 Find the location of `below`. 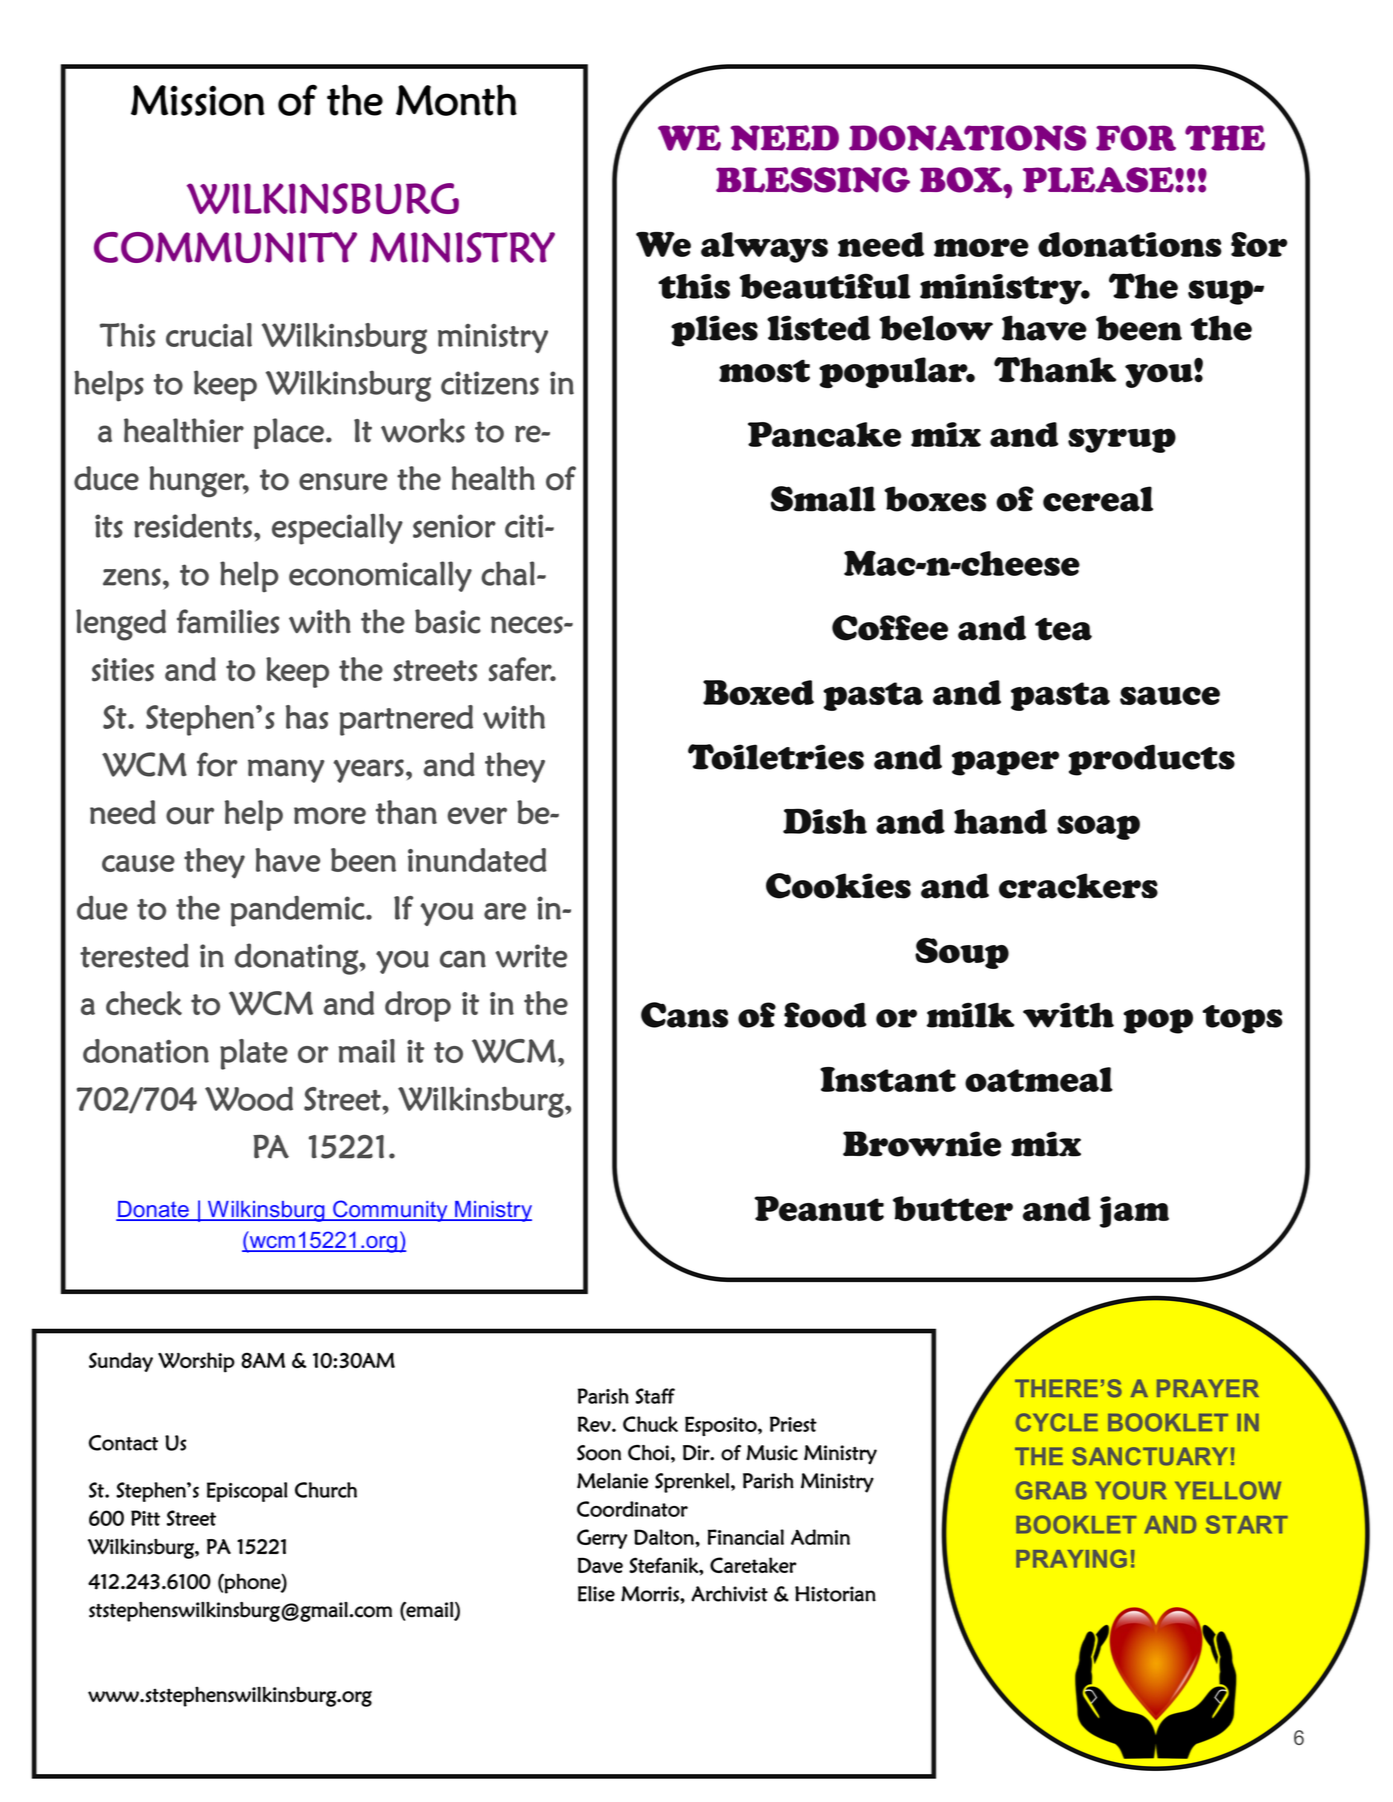

below is located at coordinates (936, 328).
